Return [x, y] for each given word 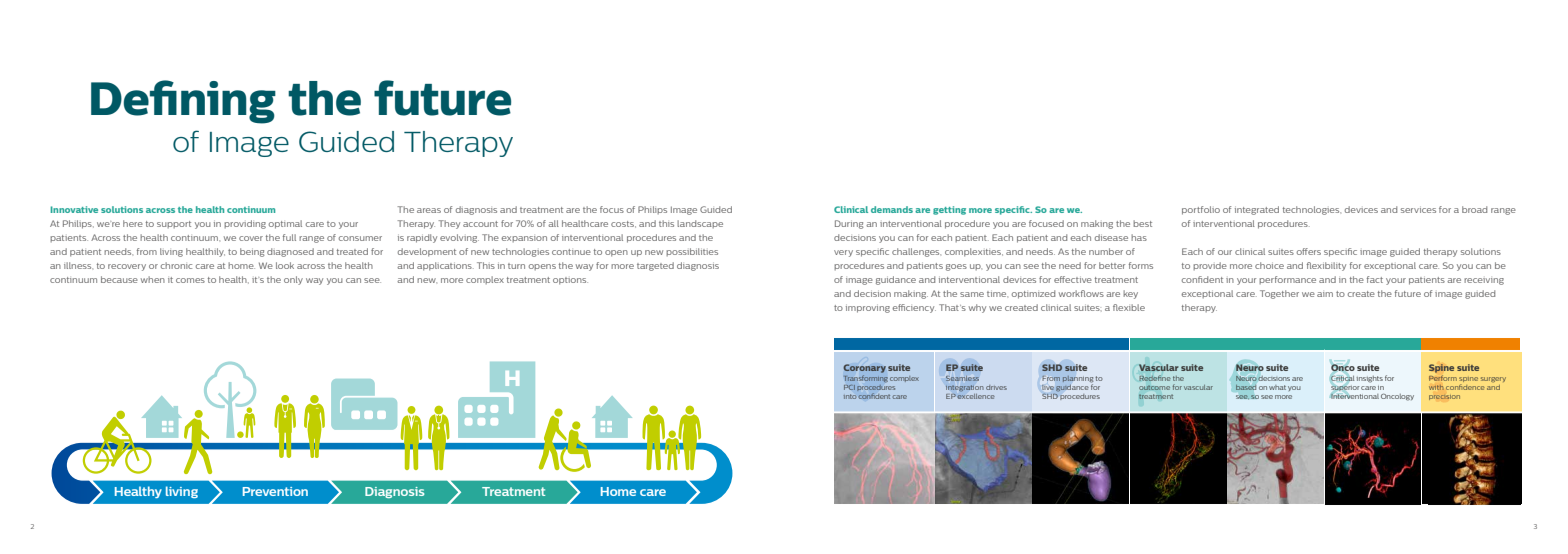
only [293, 280]
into [850, 396]
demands [892, 209]
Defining [183, 102]
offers [1309, 251]
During [849, 224]
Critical [1342, 378]
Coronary [864, 368]
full [289, 237]
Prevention [275, 491]
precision [1444, 397]
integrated [1257, 210]
